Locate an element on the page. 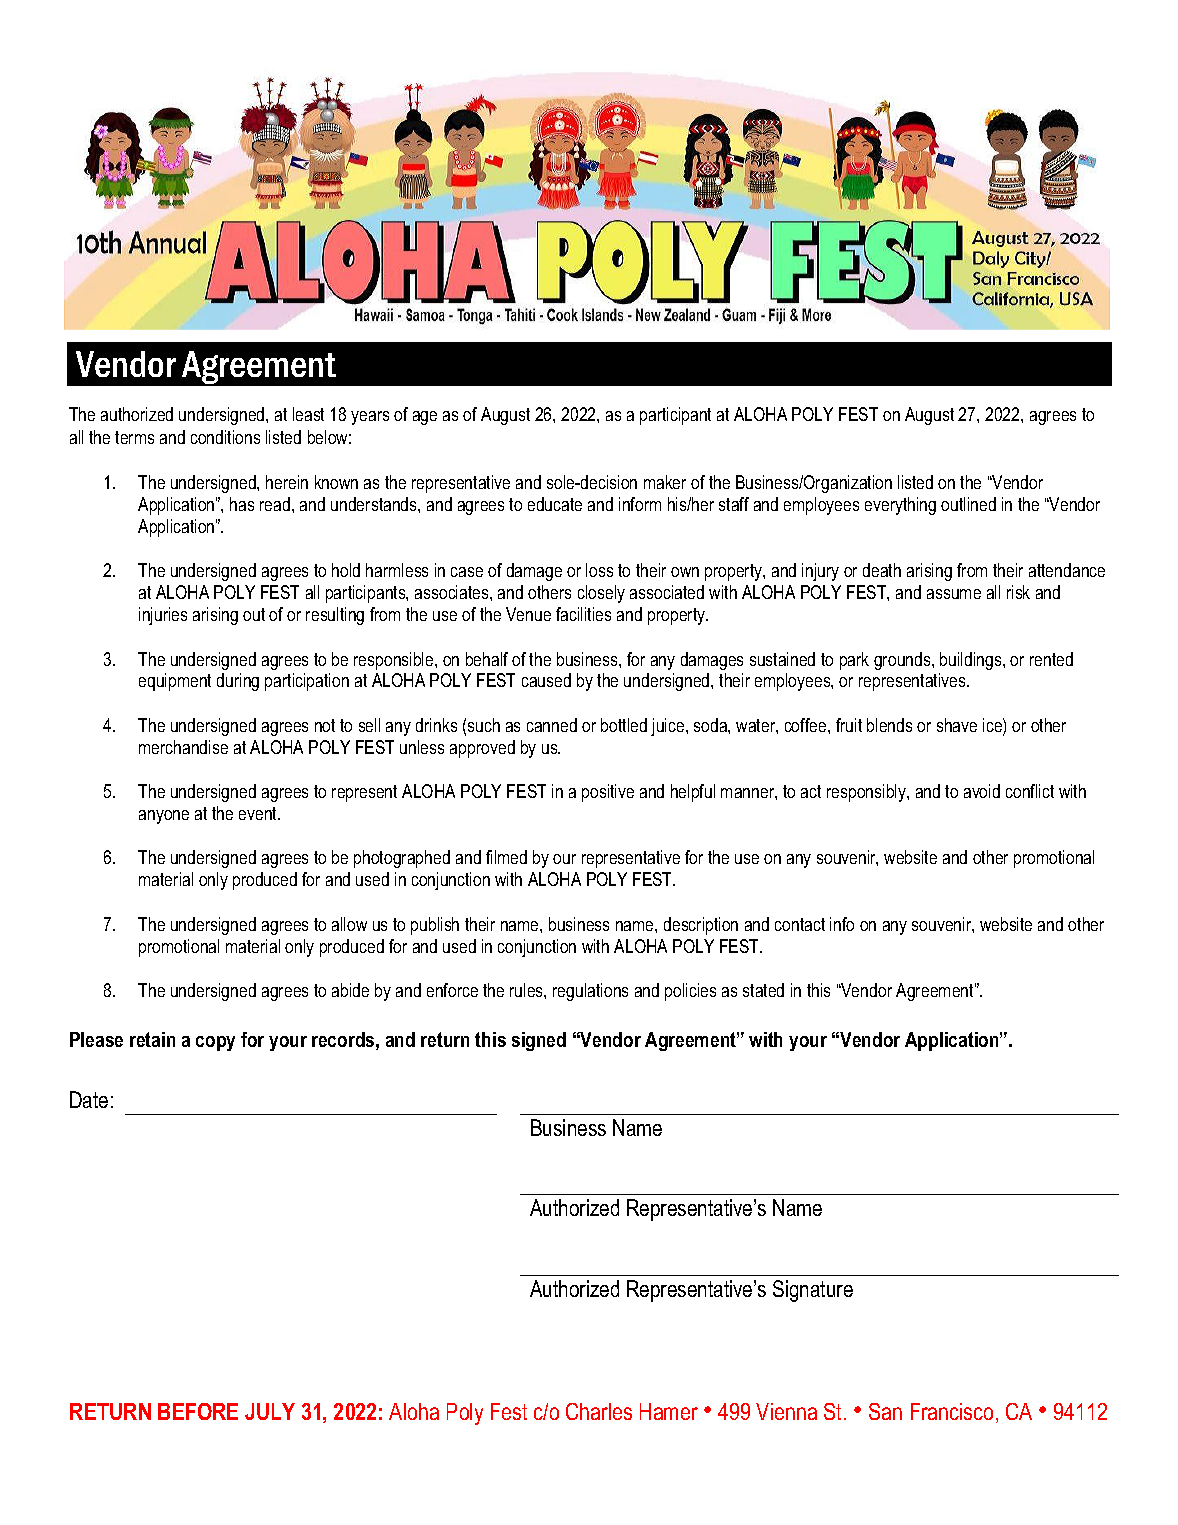  buildings is located at coordinates (972, 661).
